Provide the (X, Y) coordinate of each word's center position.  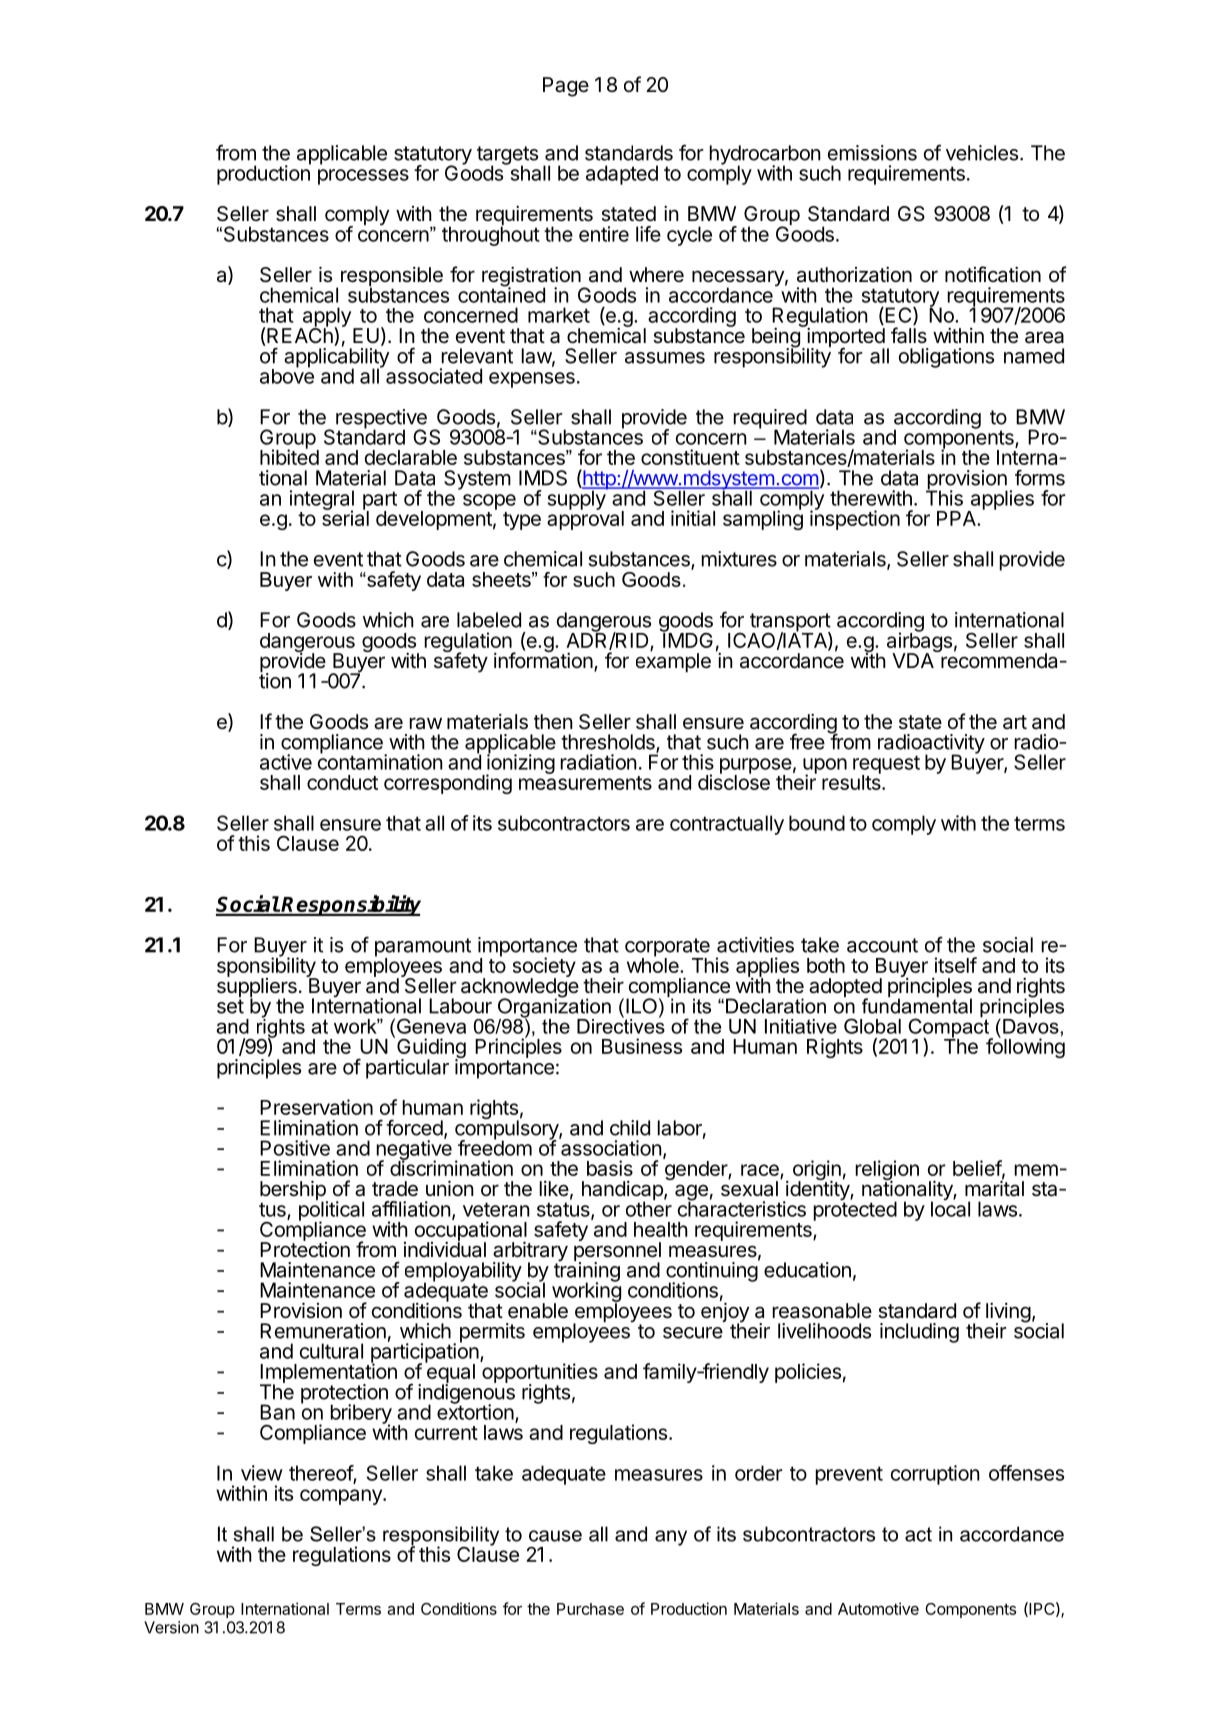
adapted (622, 175)
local (950, 1208)
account (882, 945)
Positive (295, 1148)
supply (577, 499)
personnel (617, 1252)
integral (322, 501)
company (342, 1497)
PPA (957, 518)
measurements (585, 783)
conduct (342, 782)
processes (363, 177)
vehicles (982, 153)
